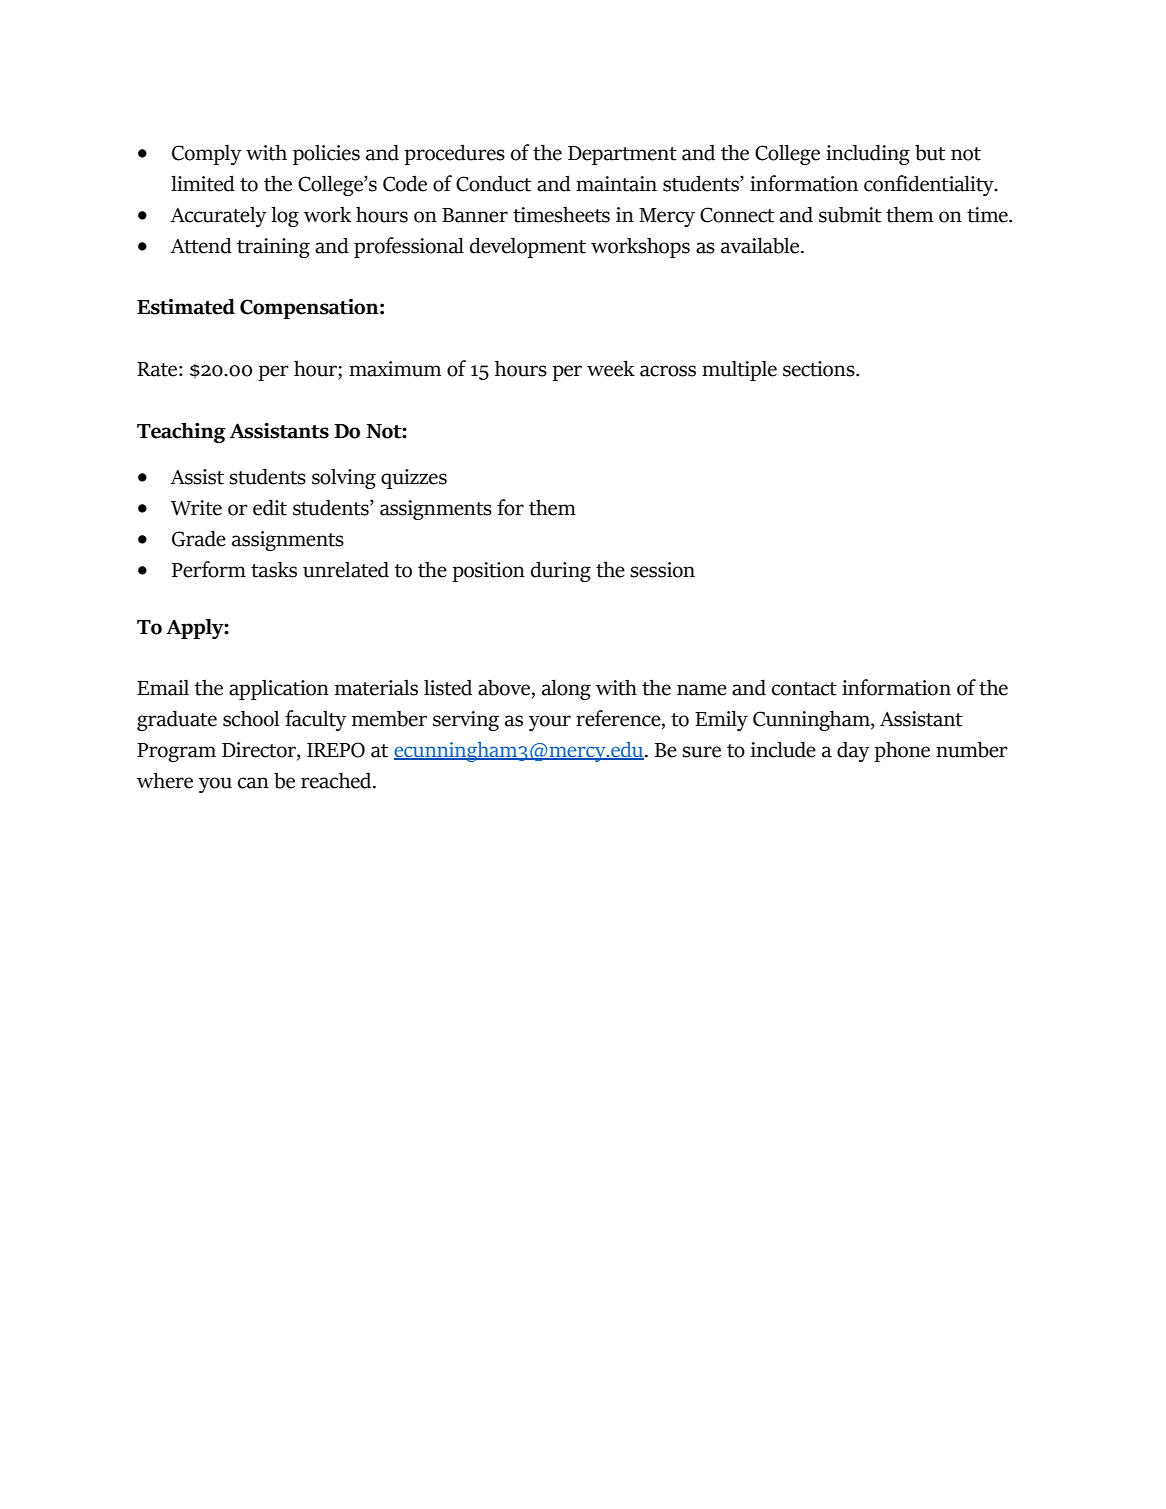 The image size is (1166, 1509). I want to click on your, so click(550, 723).
